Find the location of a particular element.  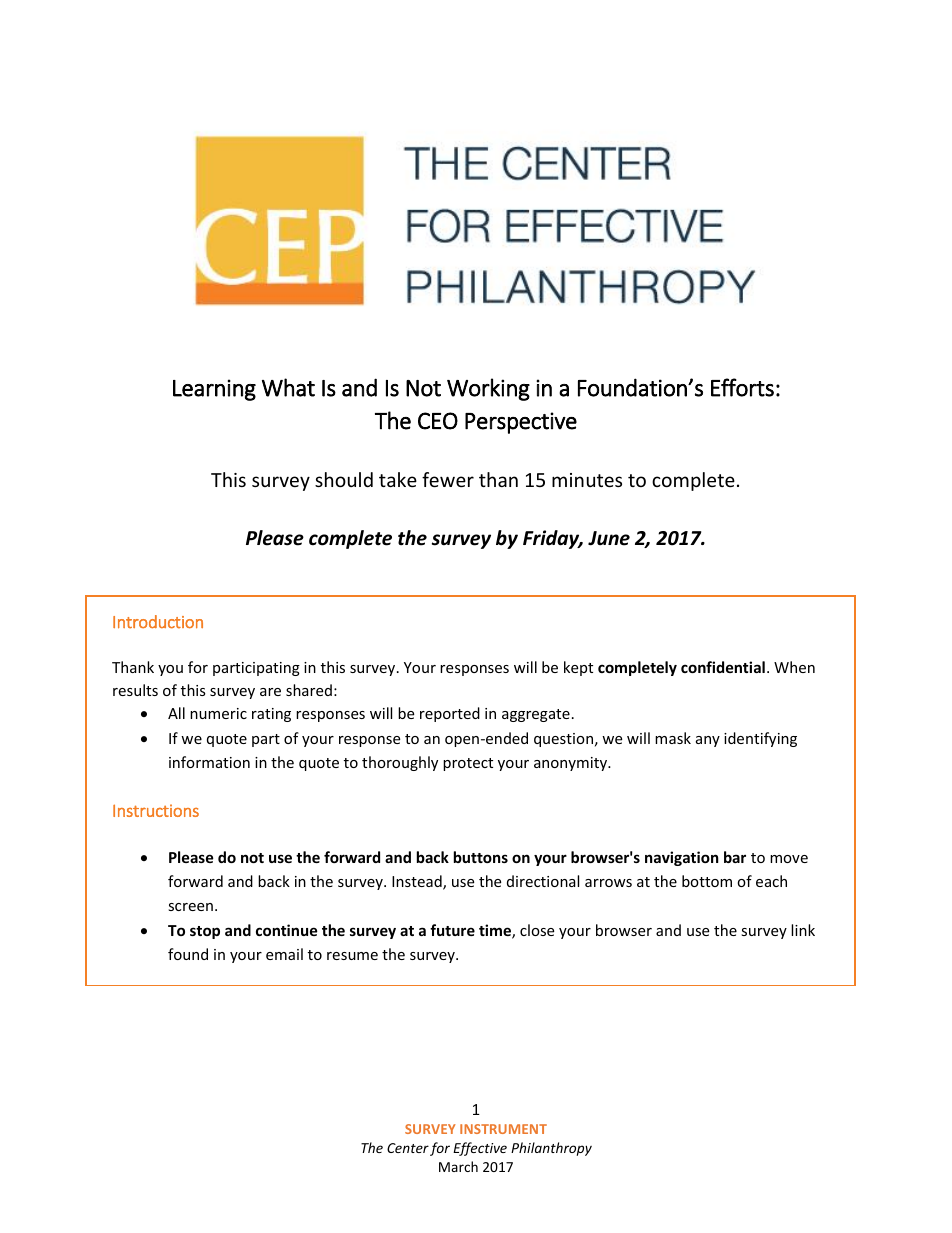

protect is located at coordinates (468, 764).
